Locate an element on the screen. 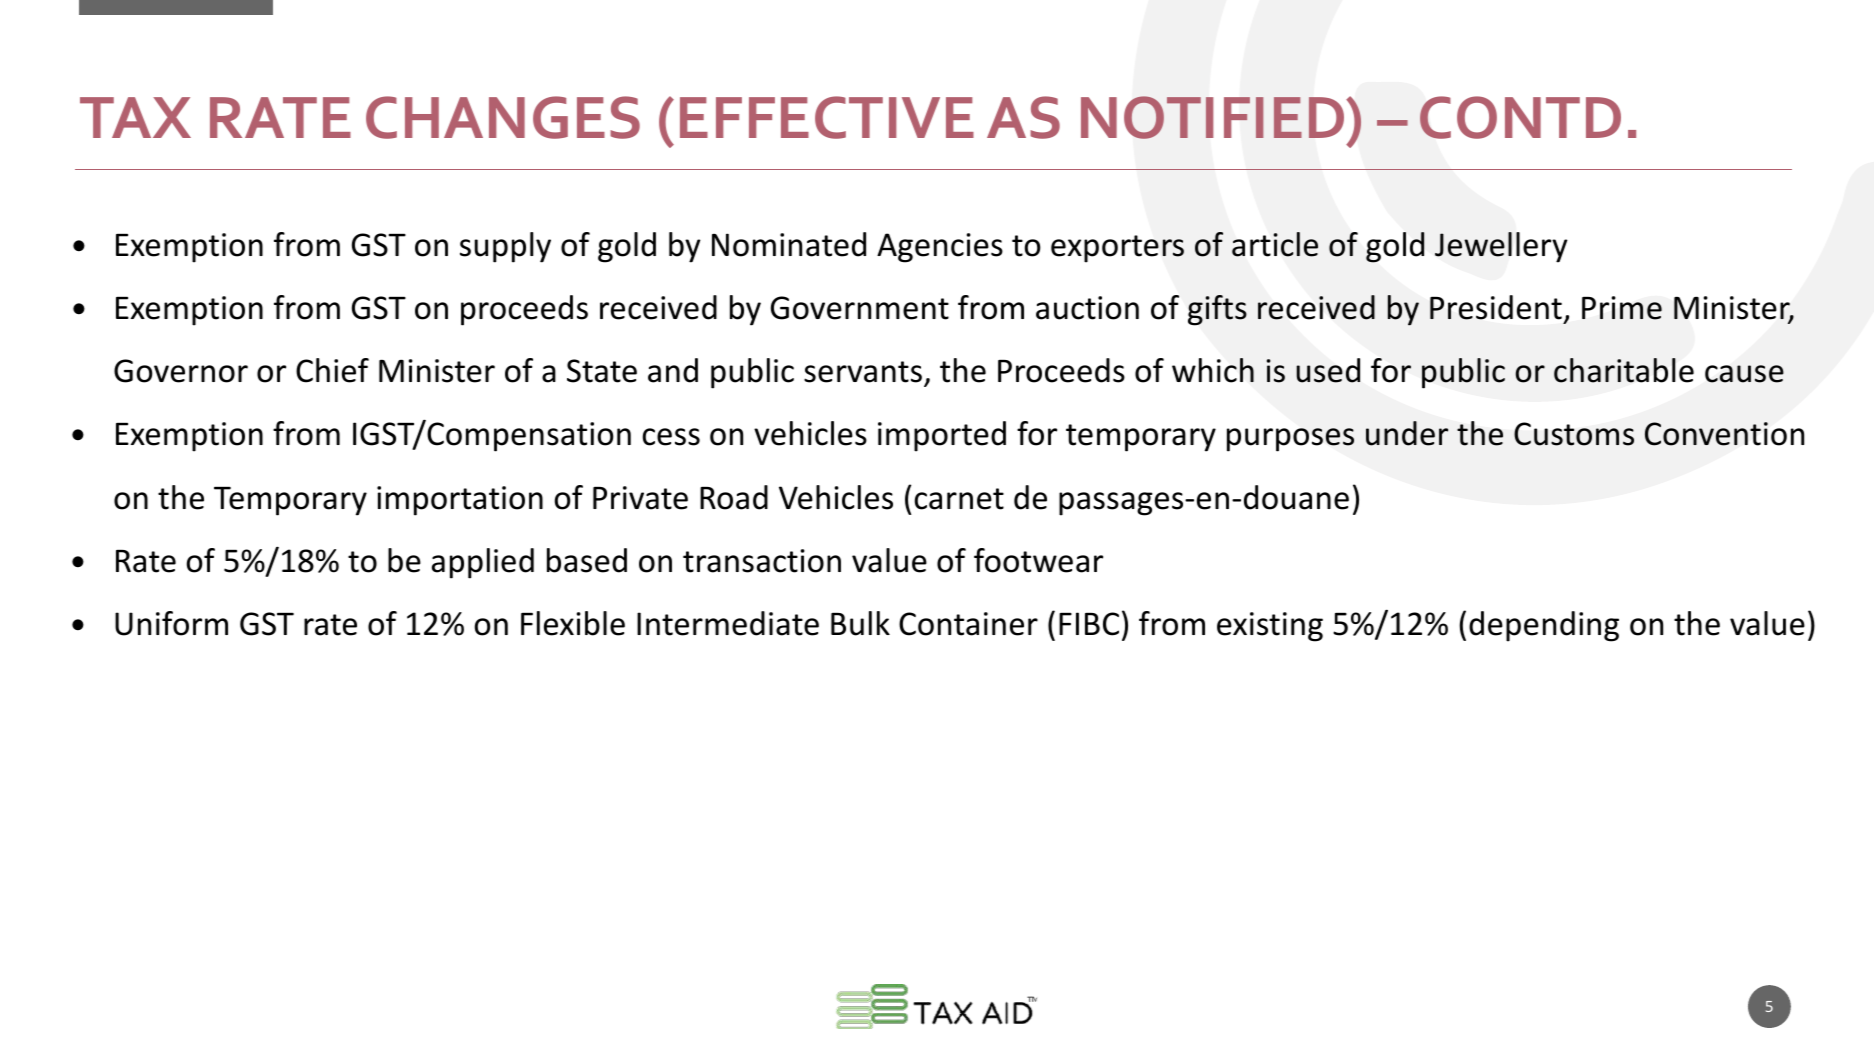 The height and width of the screenshot is (1054, 1874). Chief is located at coordinates (332, 370).
